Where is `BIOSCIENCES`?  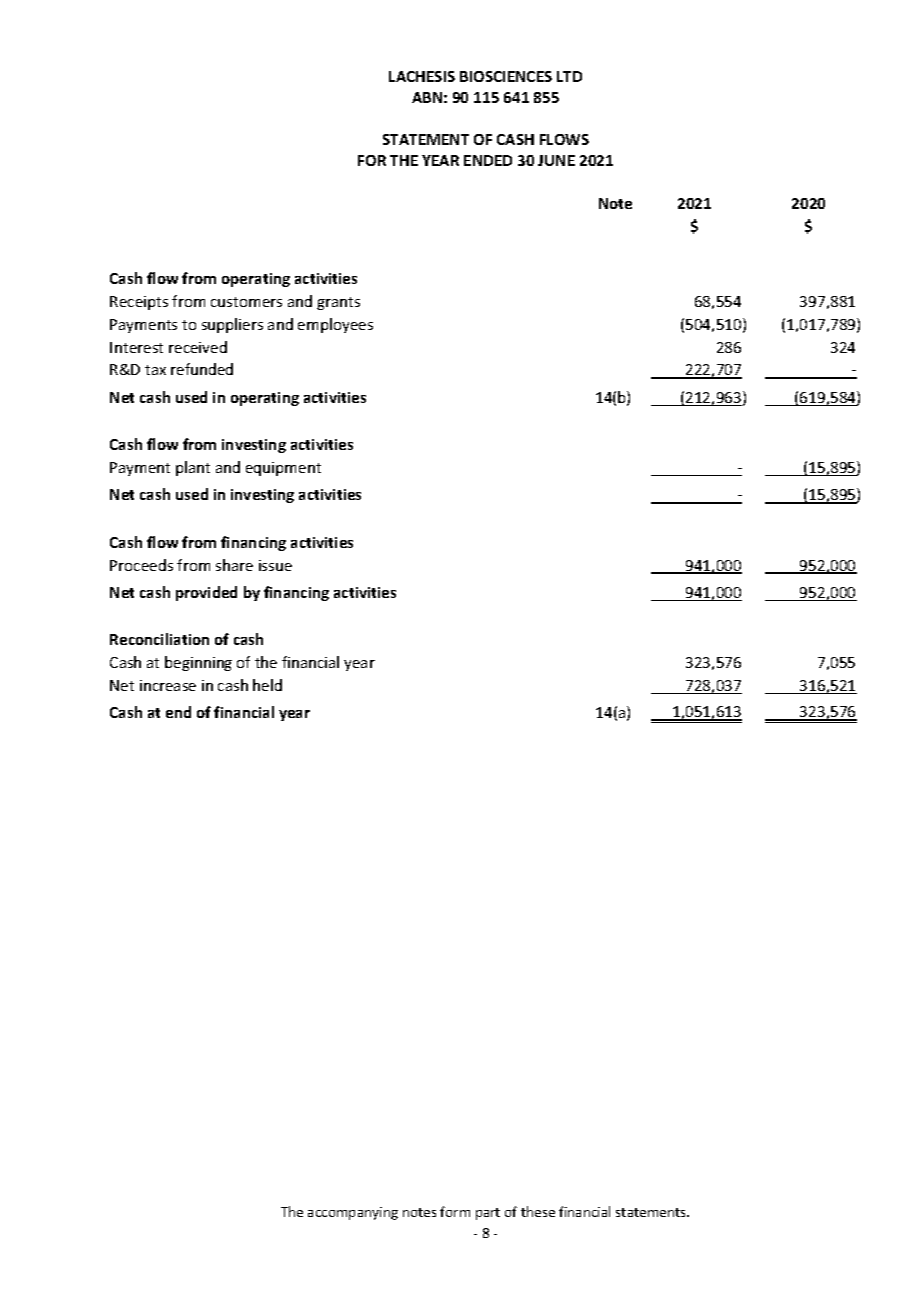 BIOSCIENCES is located at coordinates (506, 76).
